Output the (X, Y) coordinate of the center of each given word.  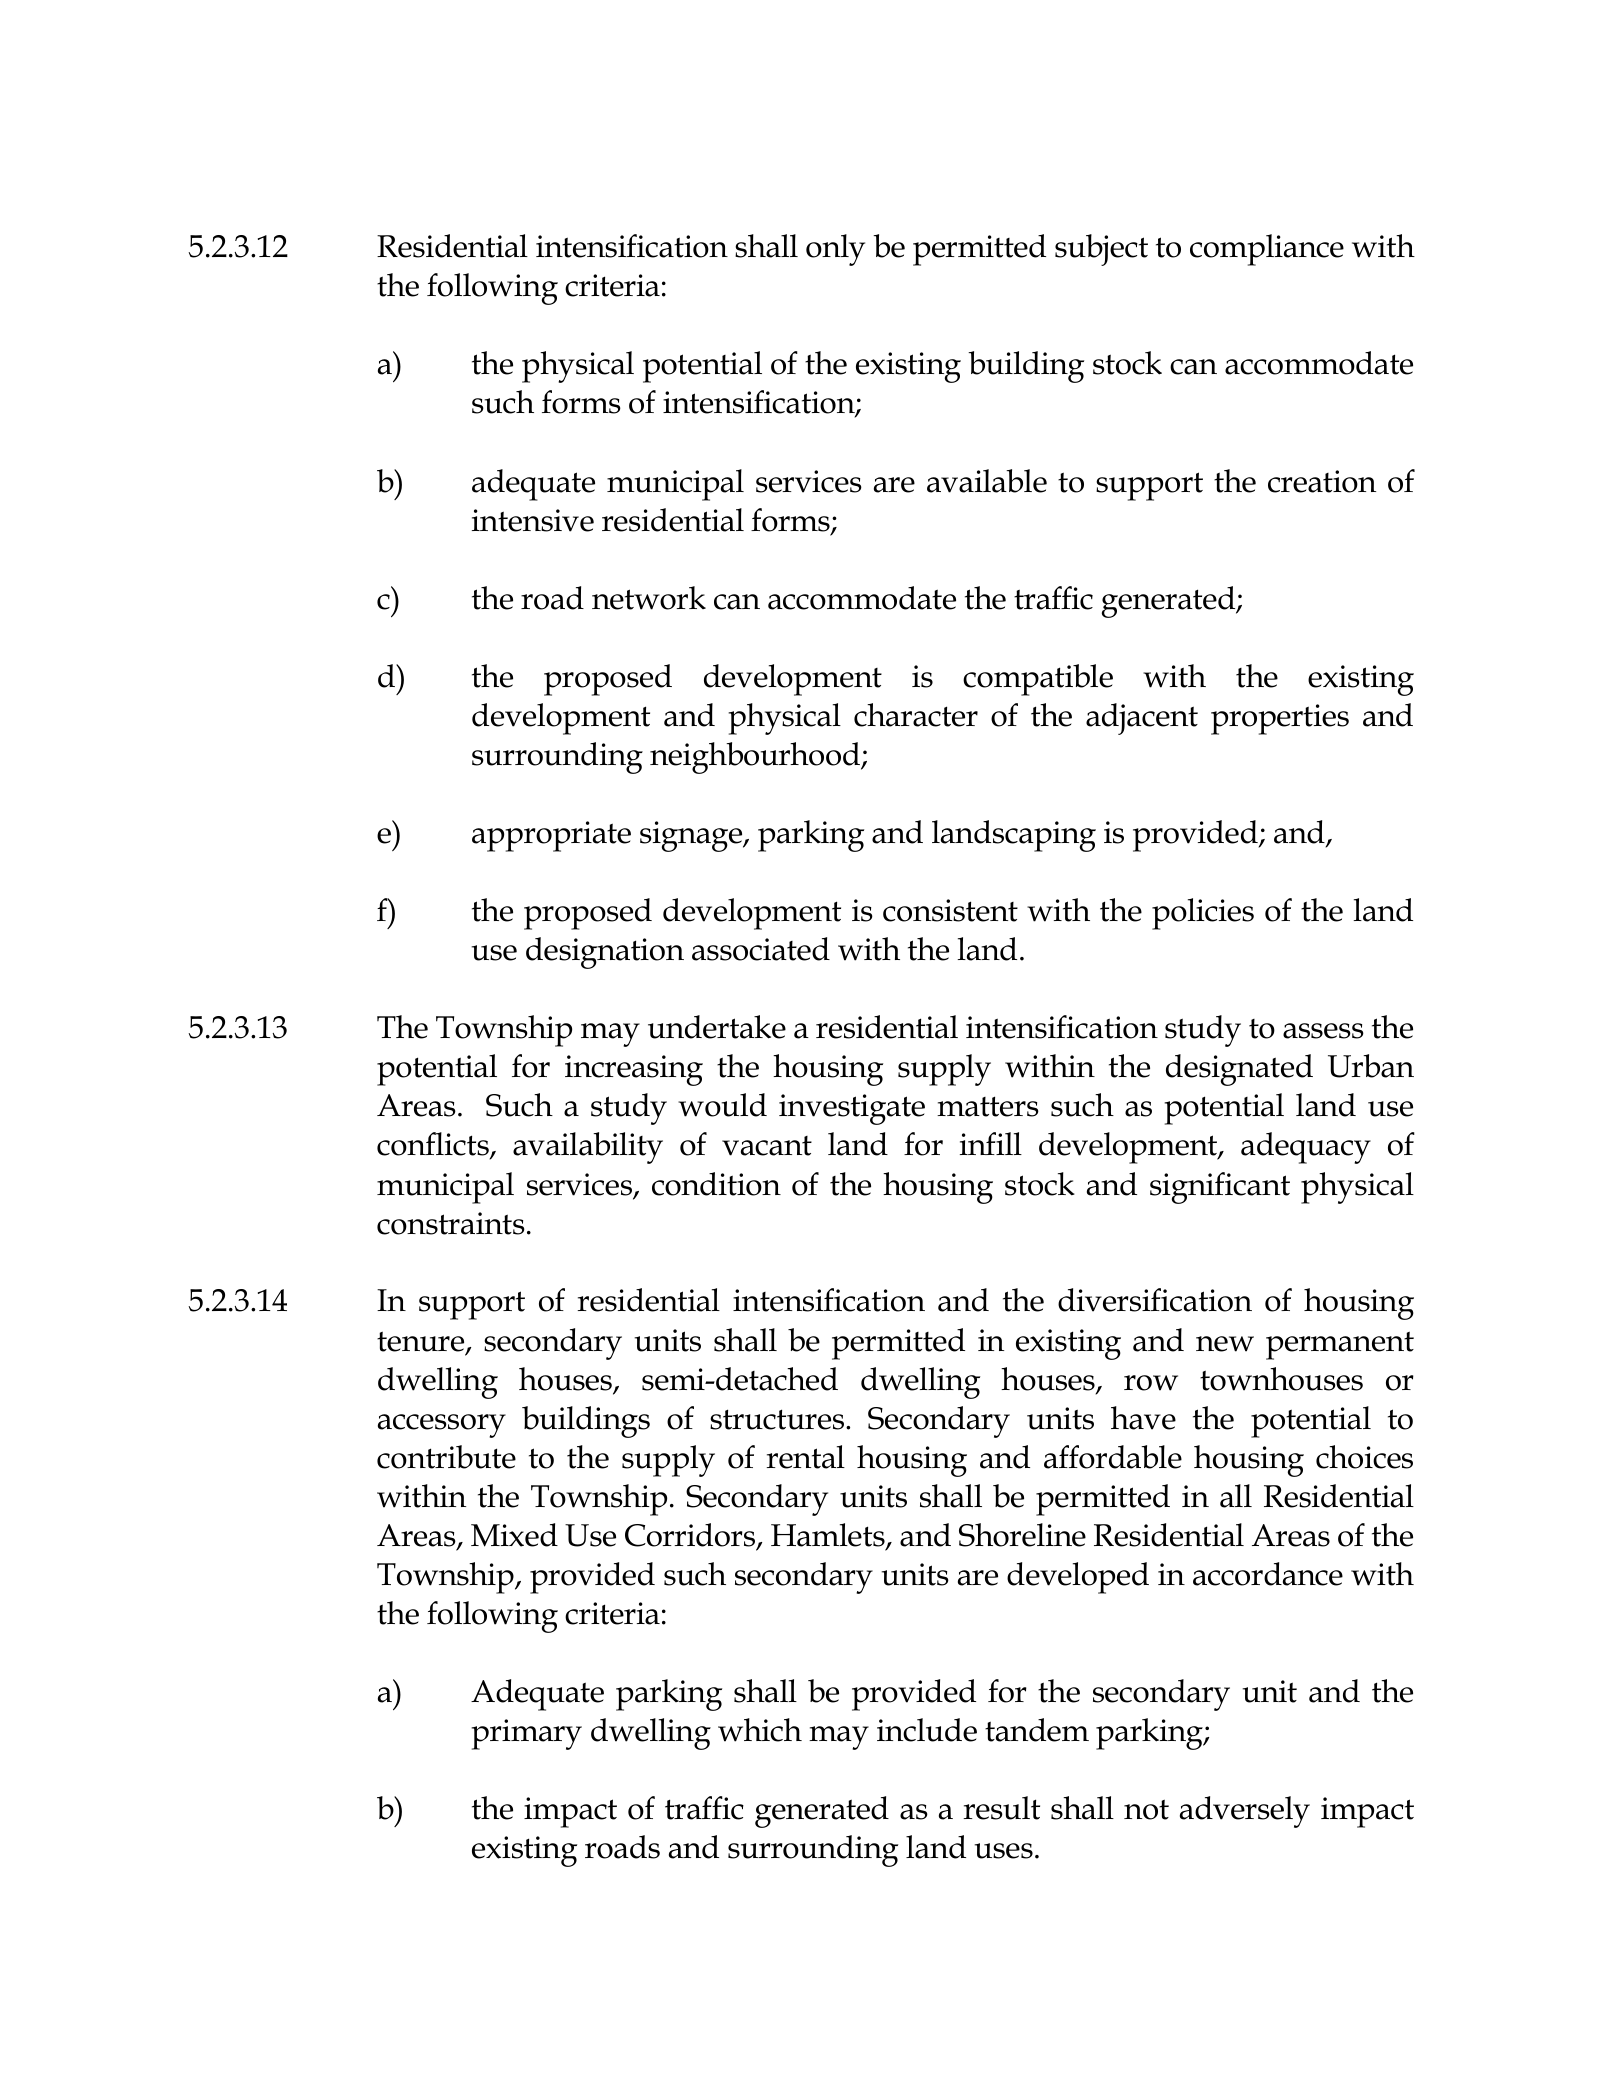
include (927, 1730)
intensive (533, 520)
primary (526, 1734)
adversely (1245, 1812)
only (835, 250)
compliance (1267, 250)
